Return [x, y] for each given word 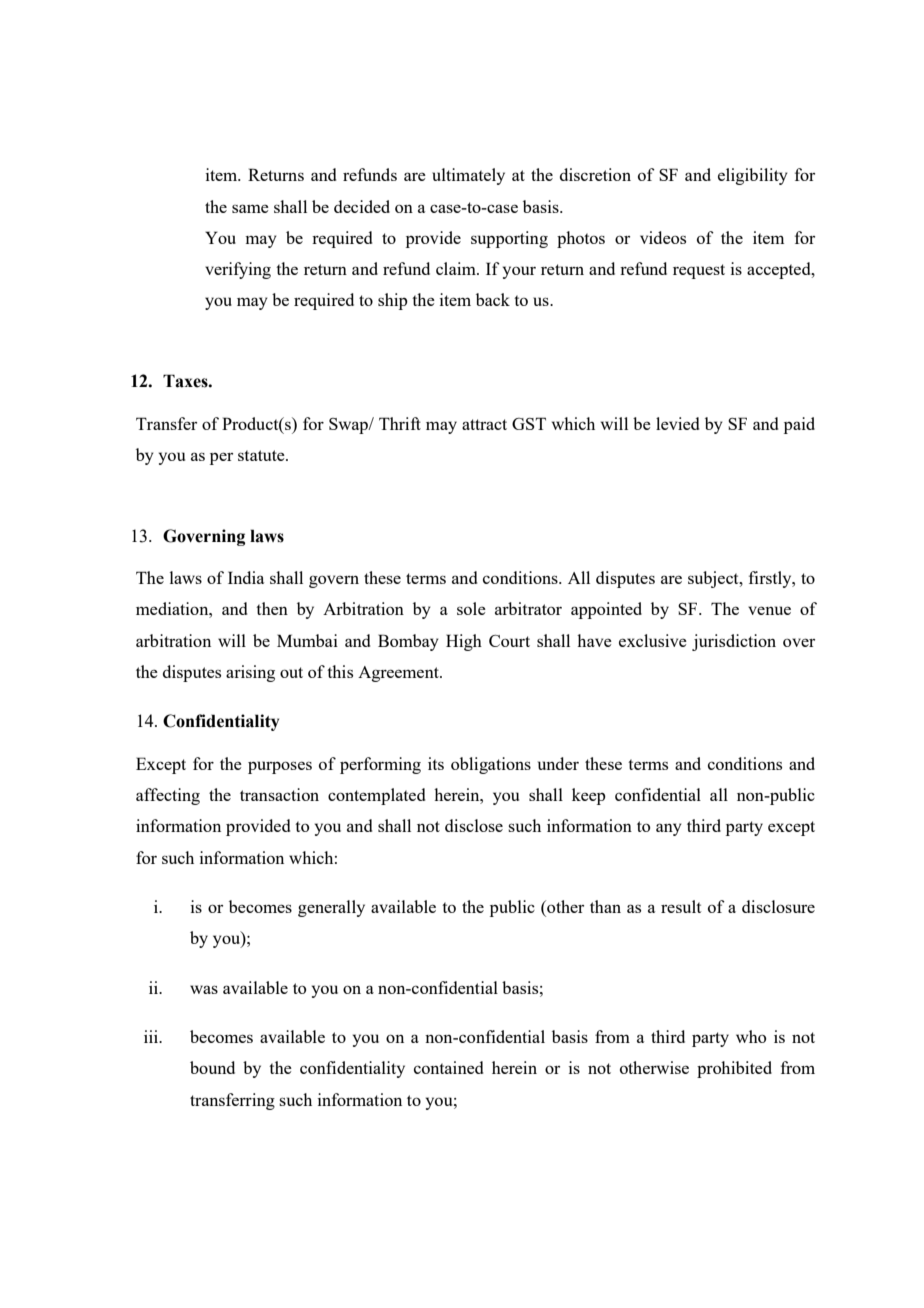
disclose [474, 825]
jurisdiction [734, 642]
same [250, 208]
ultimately [468, 176]
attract [484, 424]
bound [212, 1067]
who [751, 1036]
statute [262, 455]
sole [471, 608]
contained [448, 1067]
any [669, 829]
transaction [279, 794]
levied [677, 423]
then [272, 608]
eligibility [753, 176]
